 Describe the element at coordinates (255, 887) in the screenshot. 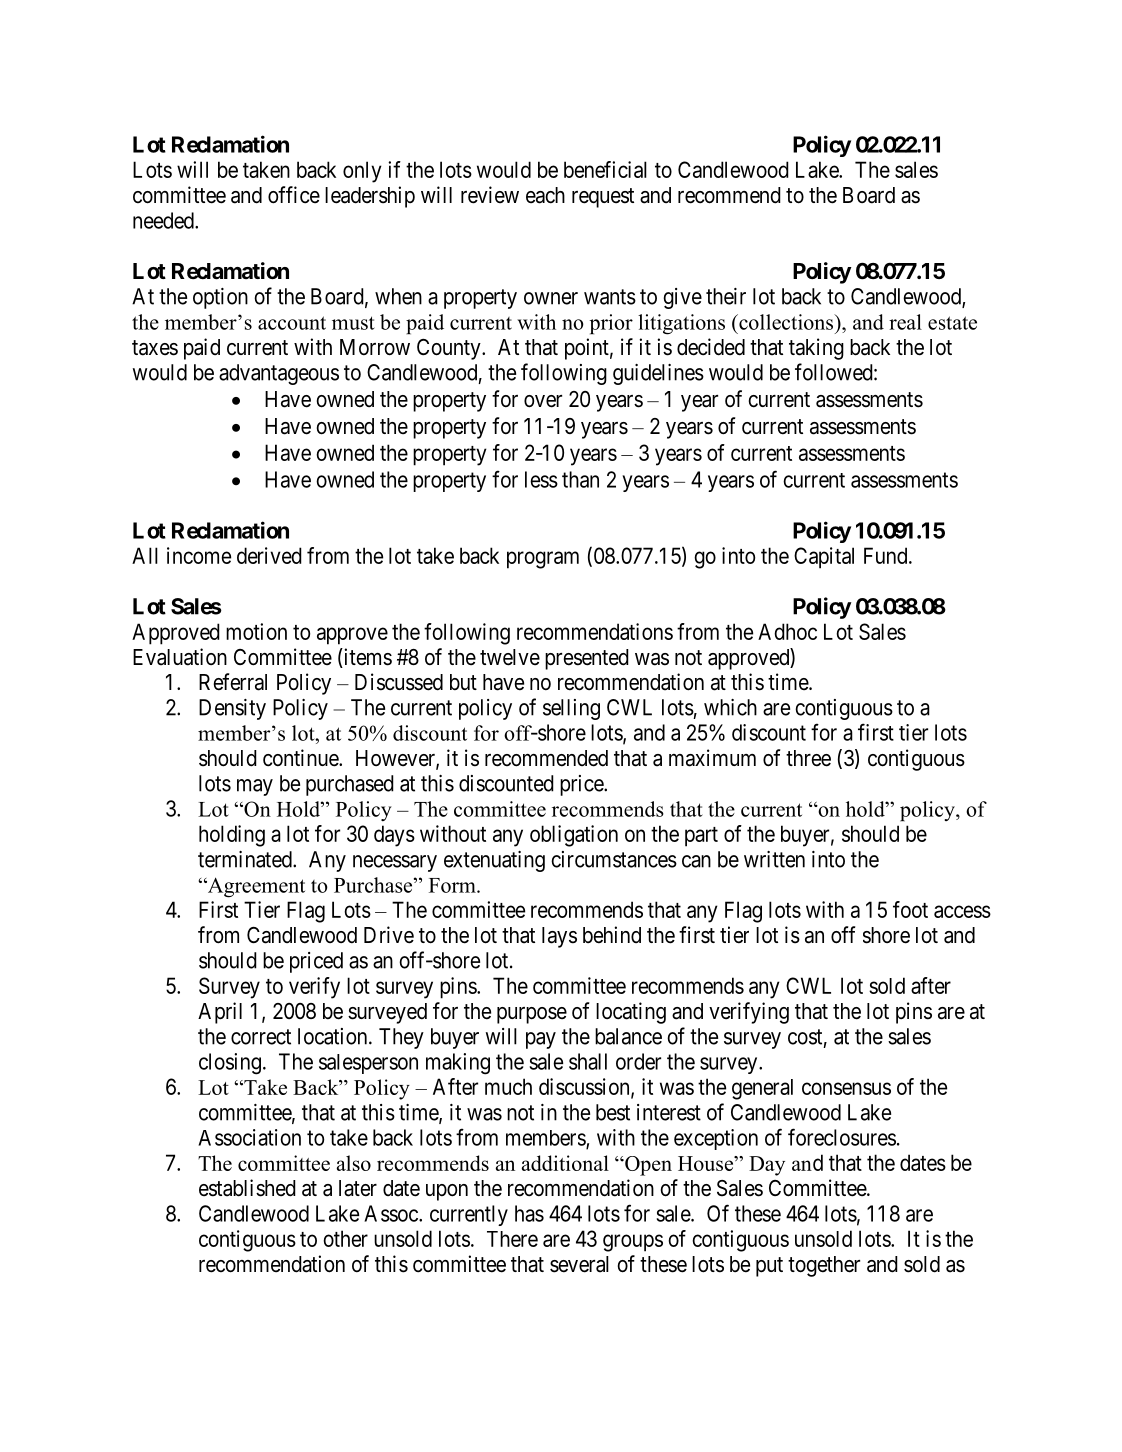

I see `Agreement` at that location.
